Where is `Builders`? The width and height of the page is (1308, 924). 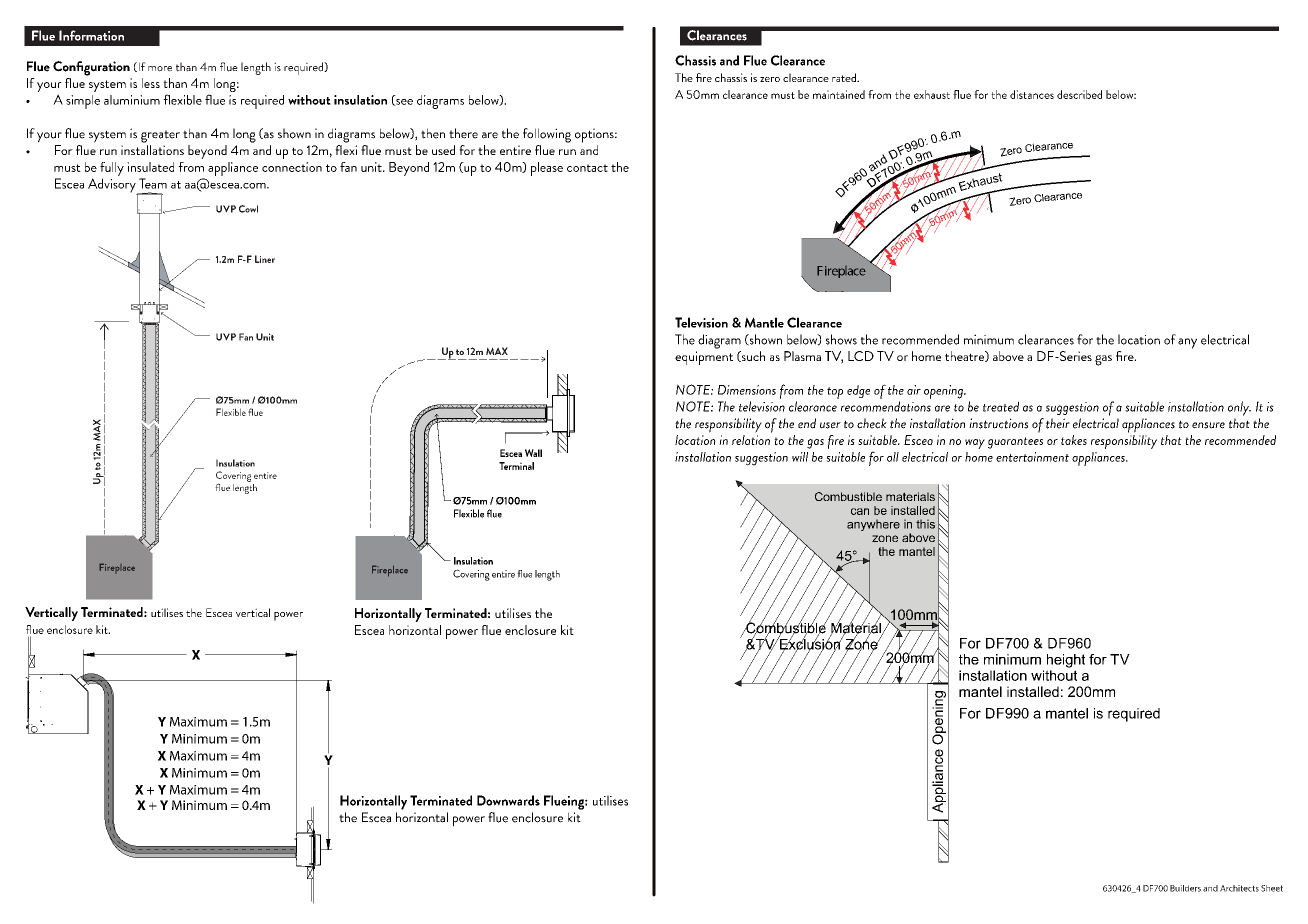 Builders is located at coordinates (1185, 888).
